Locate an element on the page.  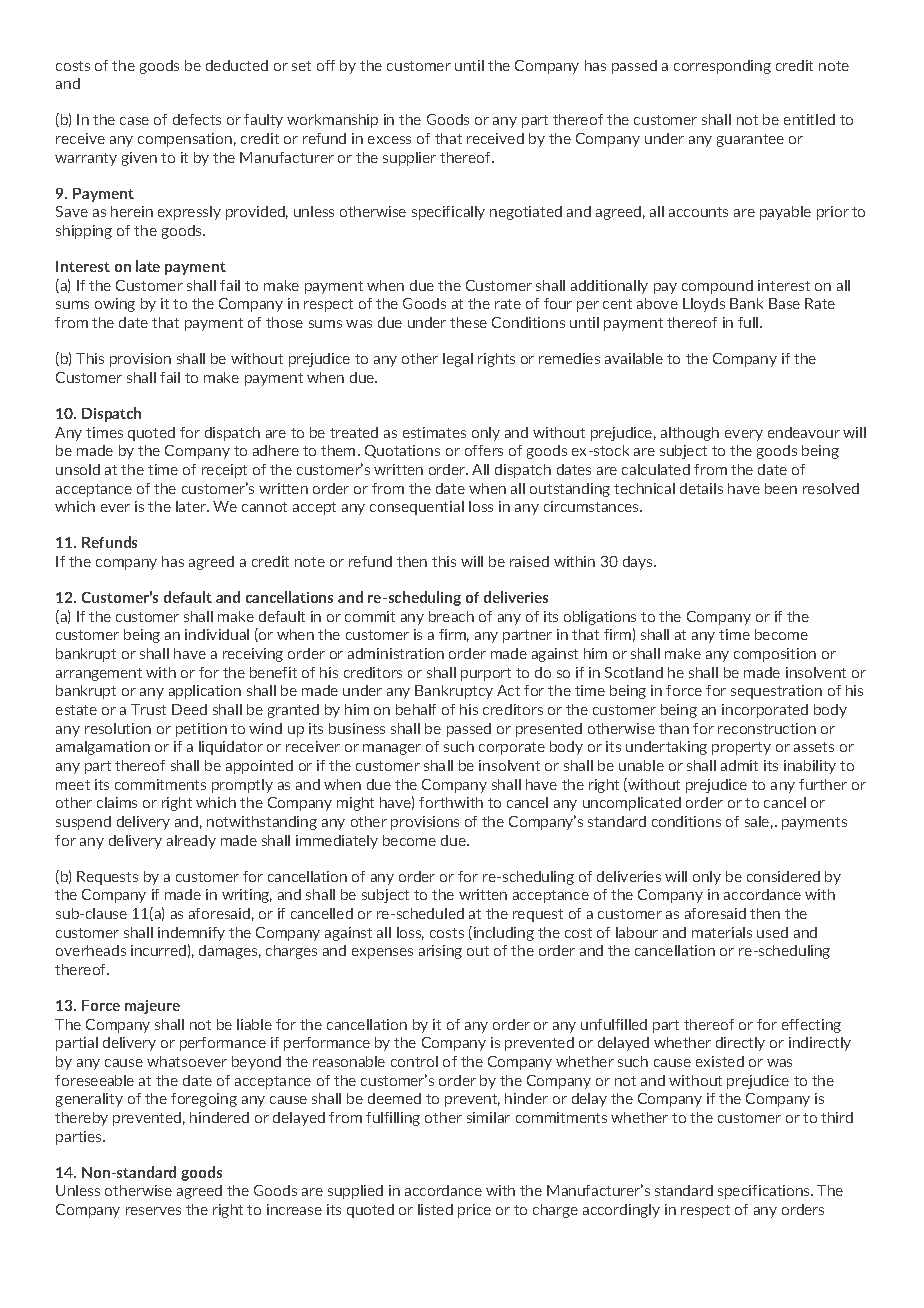
full is located at coordinates (749, 322).
